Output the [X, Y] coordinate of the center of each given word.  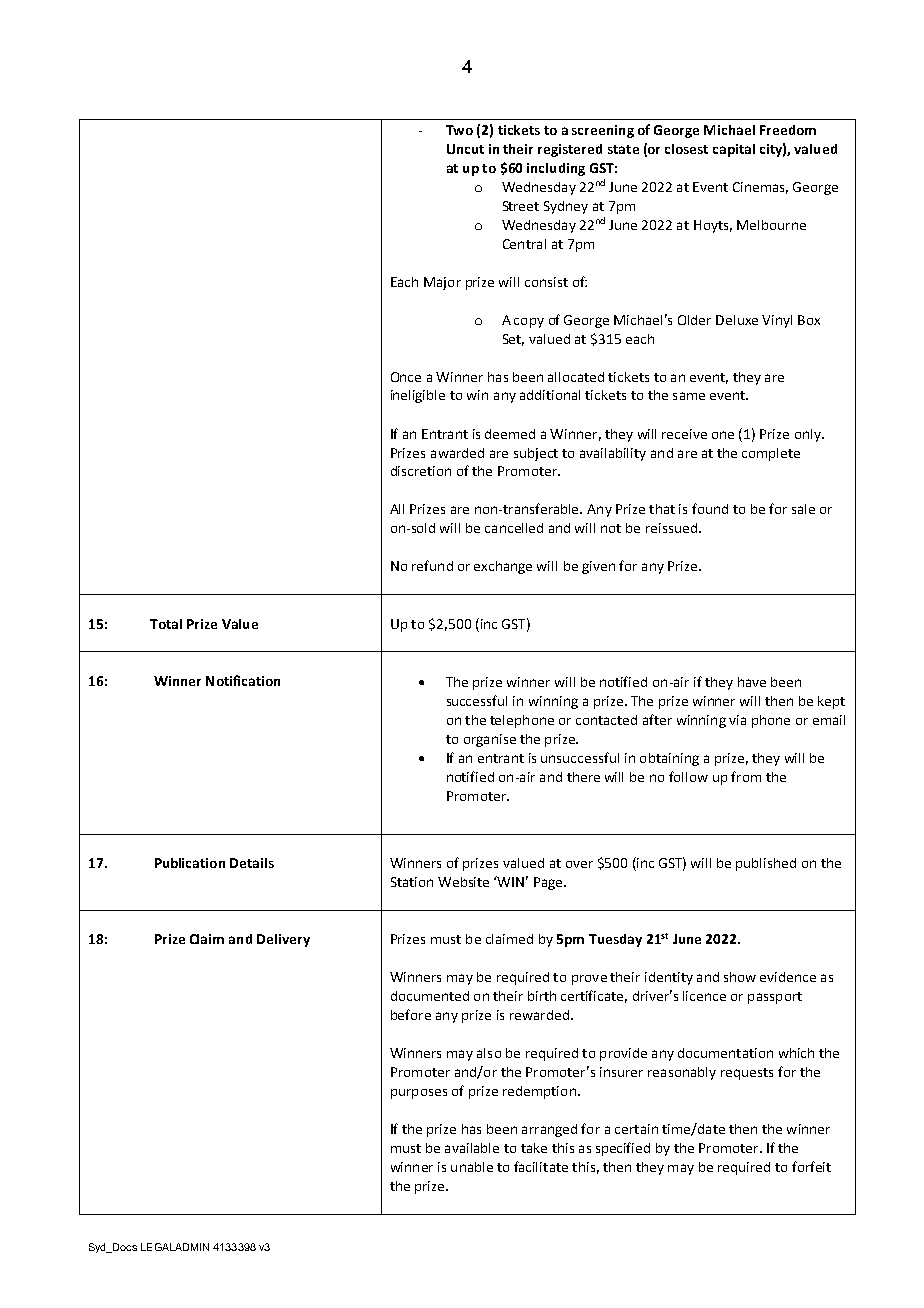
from [746, 776]
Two [459, 130]
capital [734, 150]
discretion [421, 471]
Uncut [465, 149]
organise [490, 740]
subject [536, 454]
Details [252, 863]
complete [771, 454]
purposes [419, 1094]
